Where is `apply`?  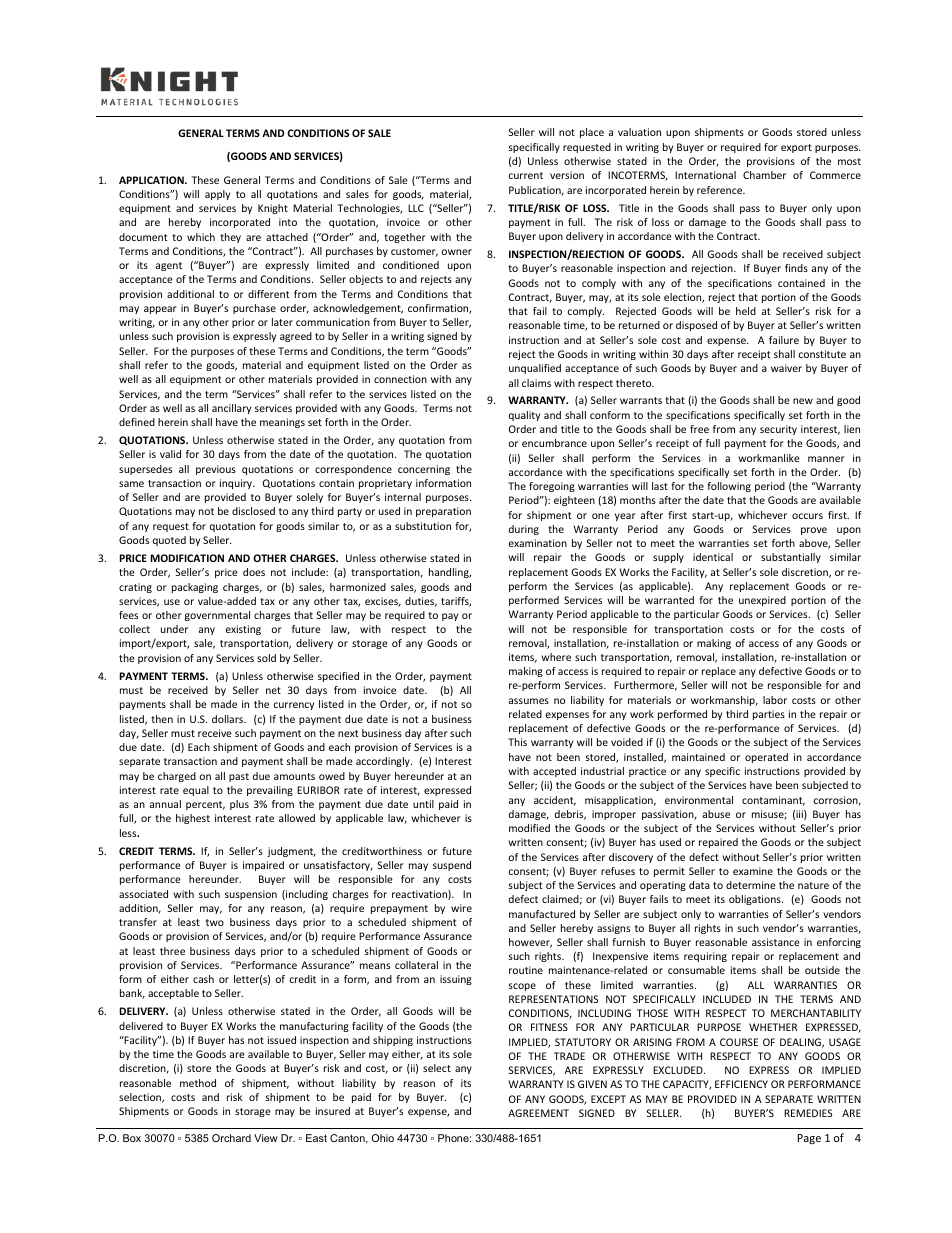
apply is located at coordinates (217, 195).
